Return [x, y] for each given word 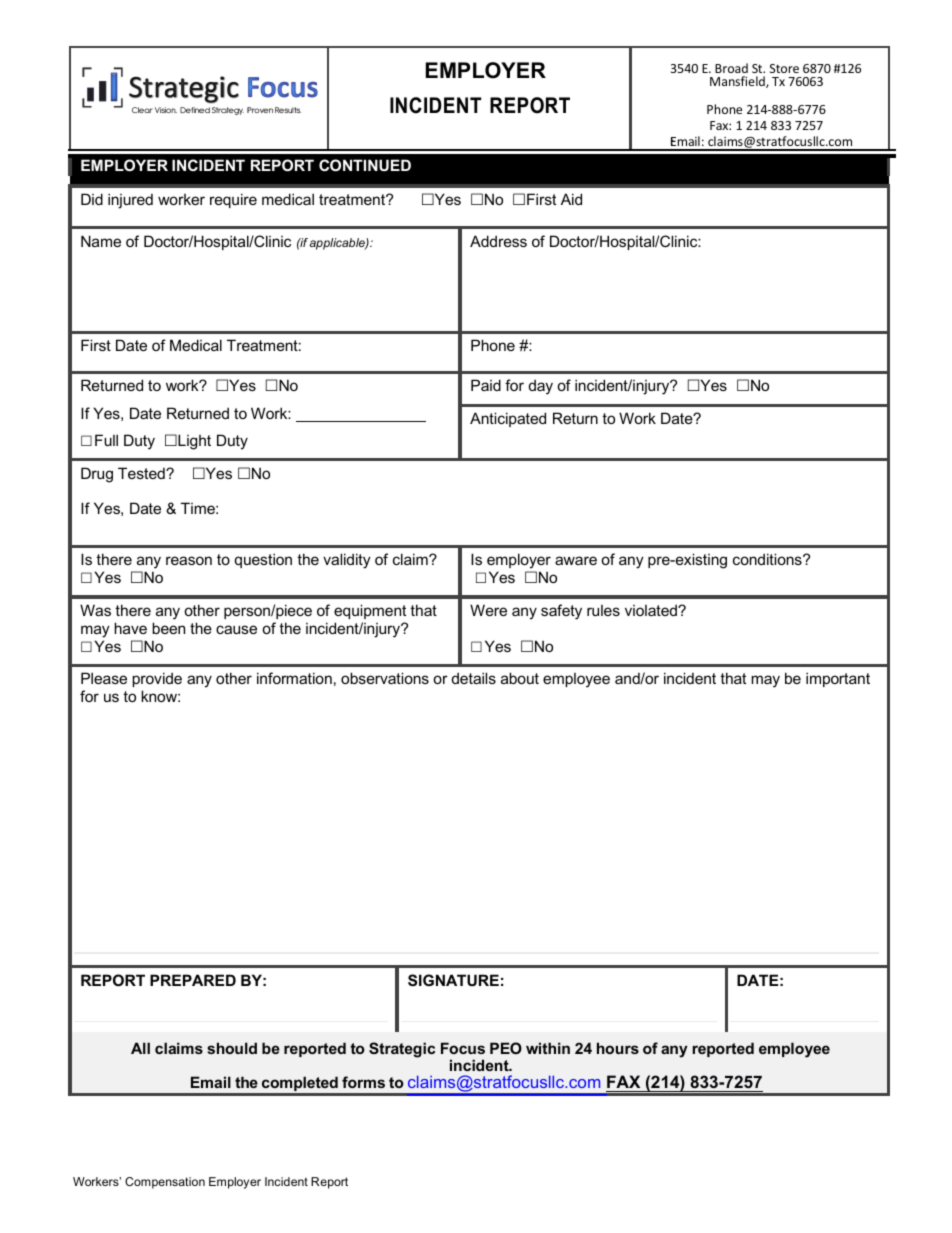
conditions [768, 559]
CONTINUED [365, 165]
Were [488, 610]
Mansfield [738, 82]
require [233, 200]
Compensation [165, 1183]
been [168, 628]
